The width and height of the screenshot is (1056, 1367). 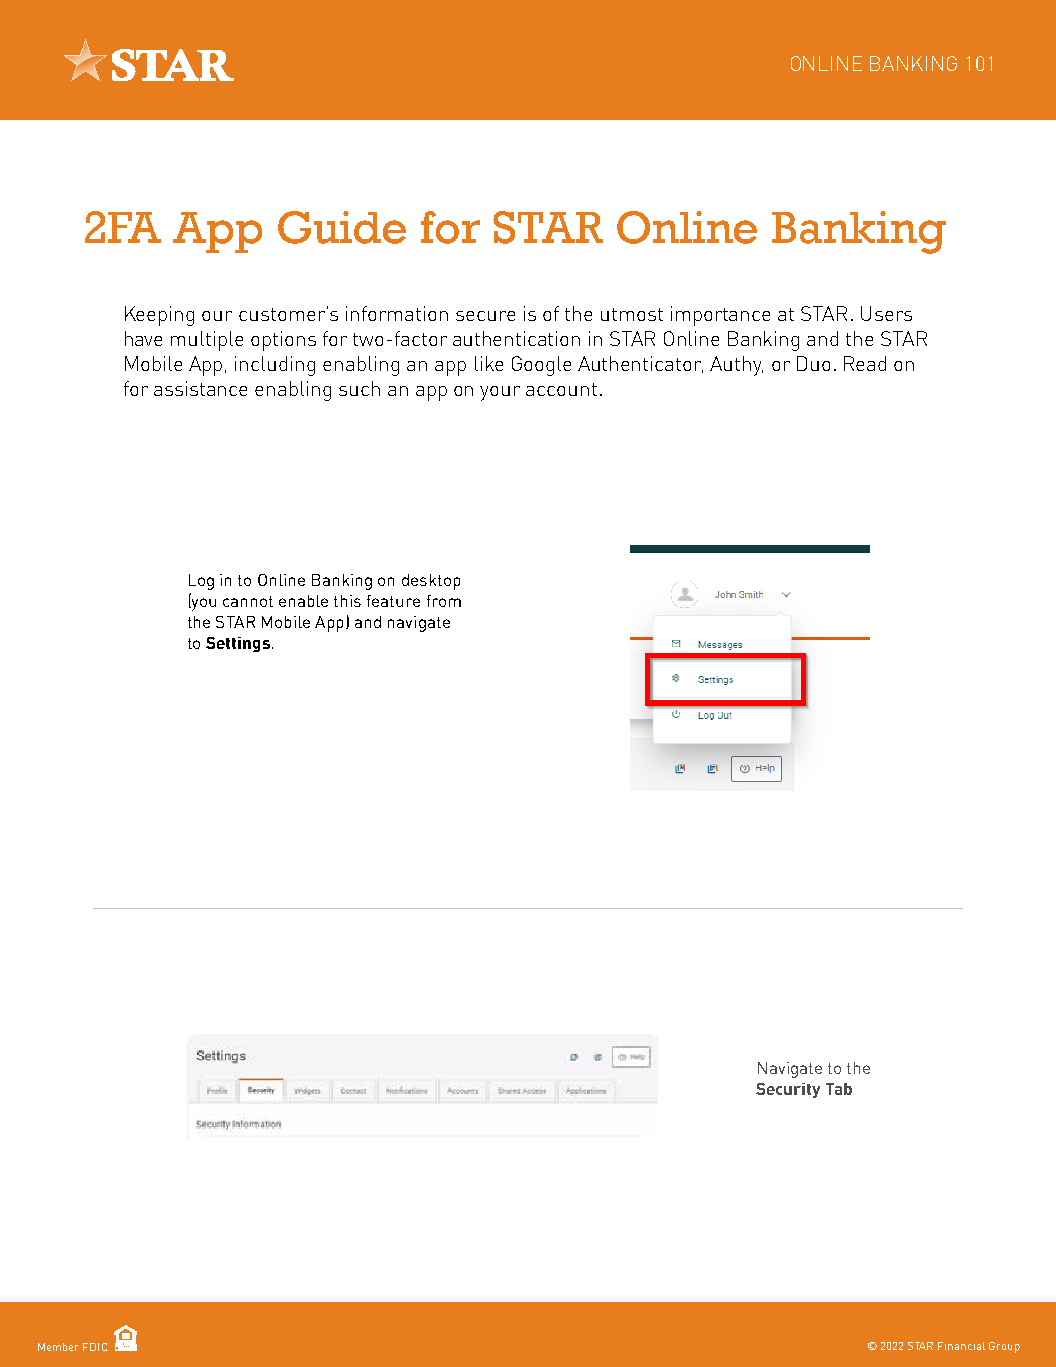 I want to click on Read, so click(x=865, y=363).
